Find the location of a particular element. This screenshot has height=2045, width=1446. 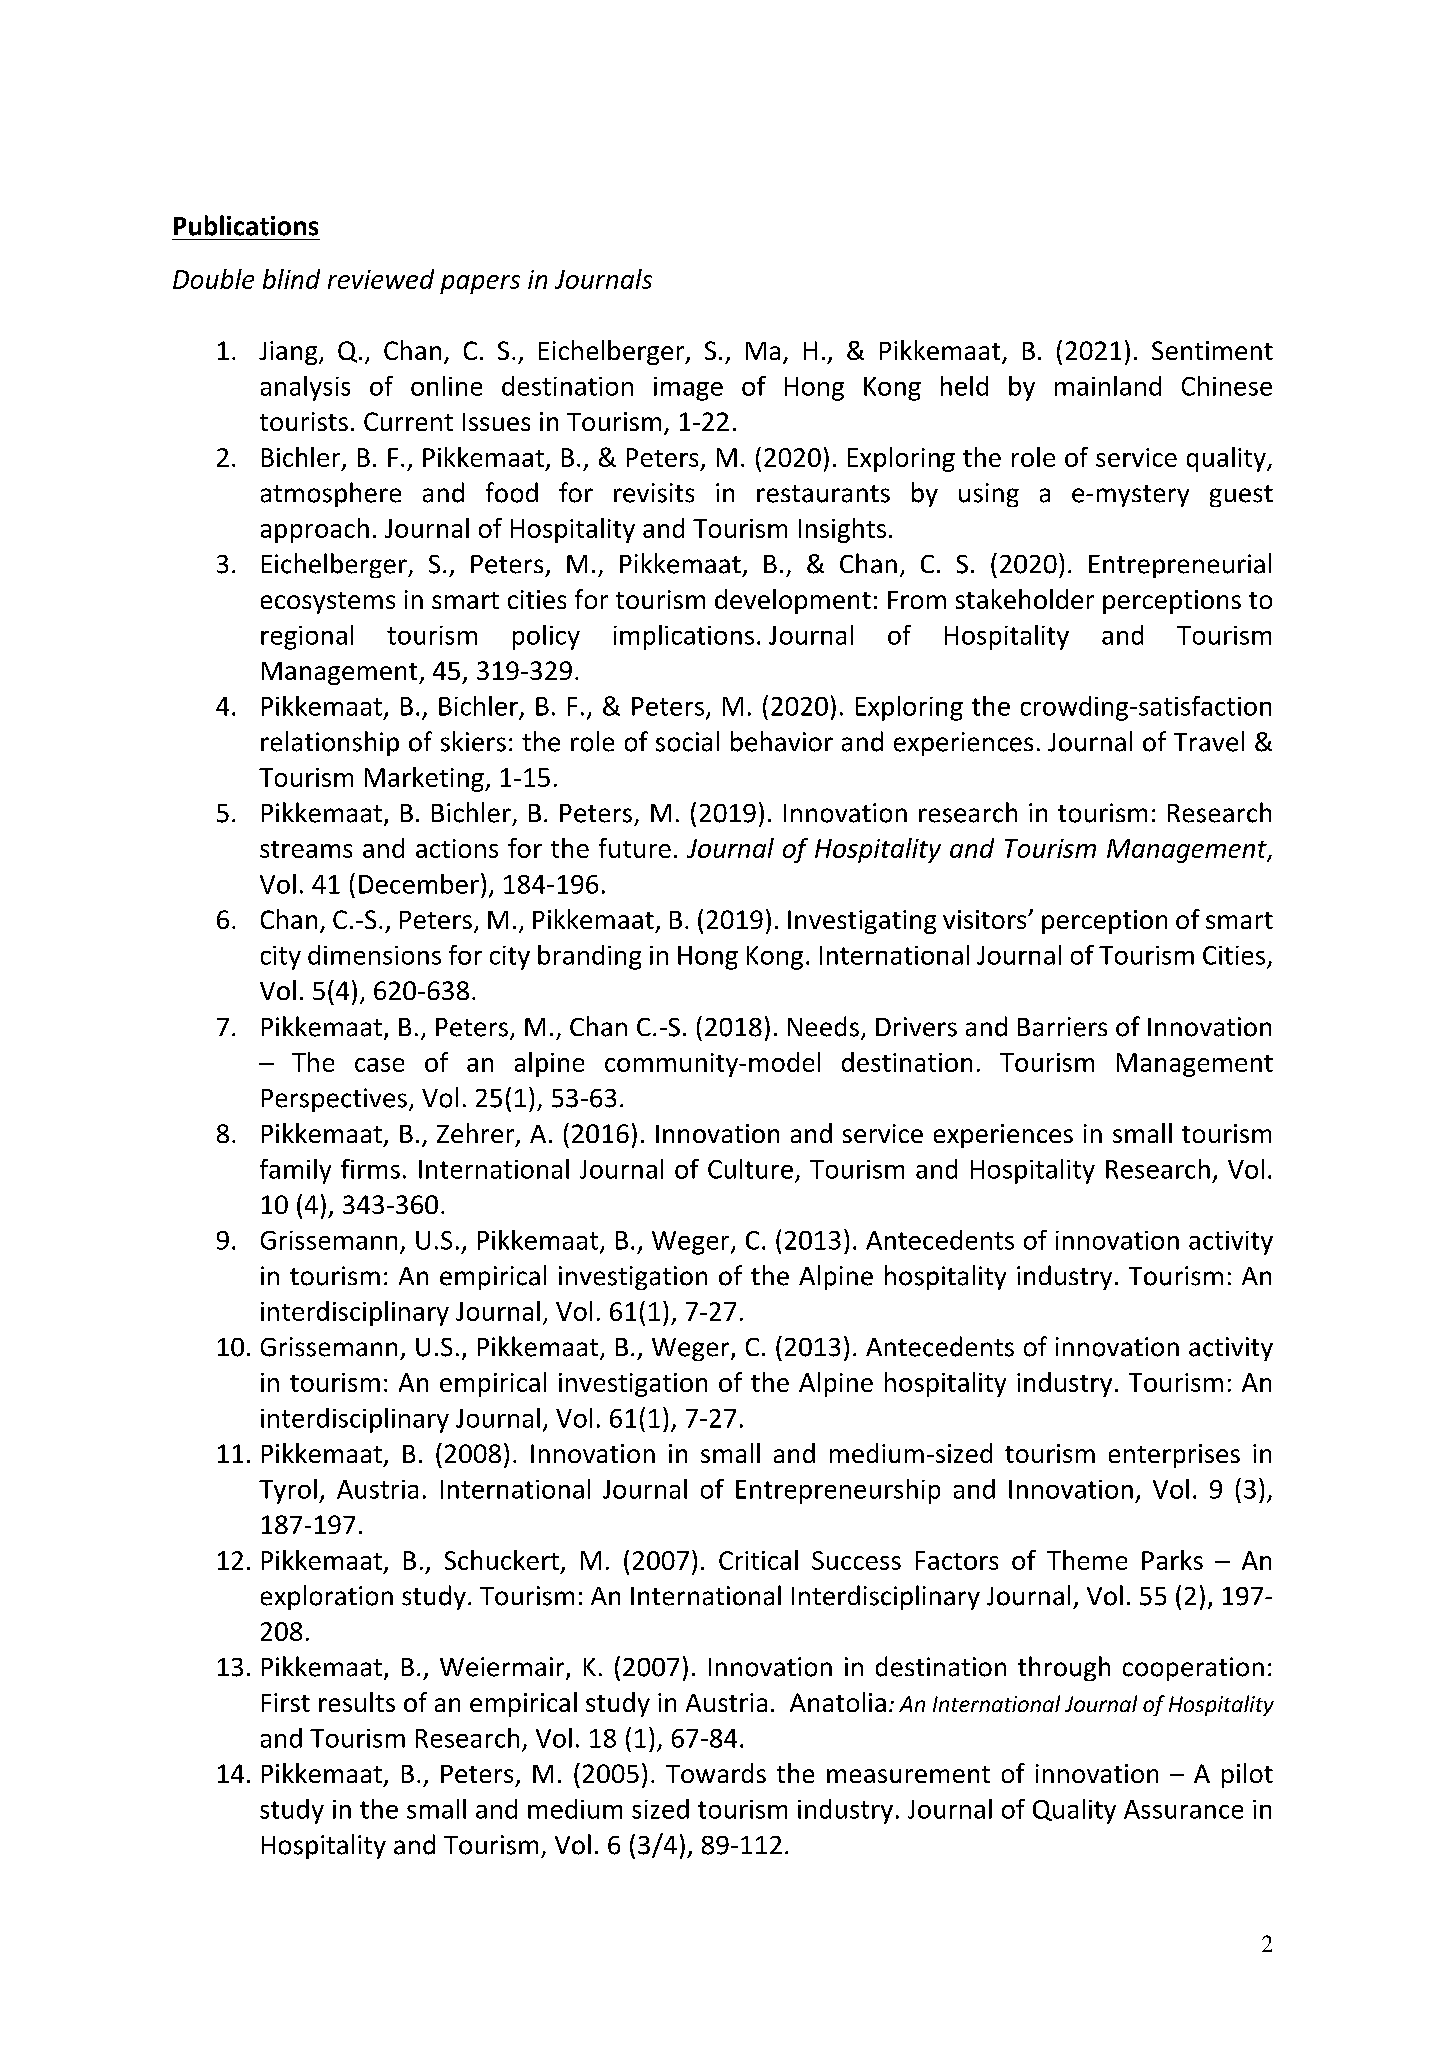

Culture is located at coordinates (750, 1169).
